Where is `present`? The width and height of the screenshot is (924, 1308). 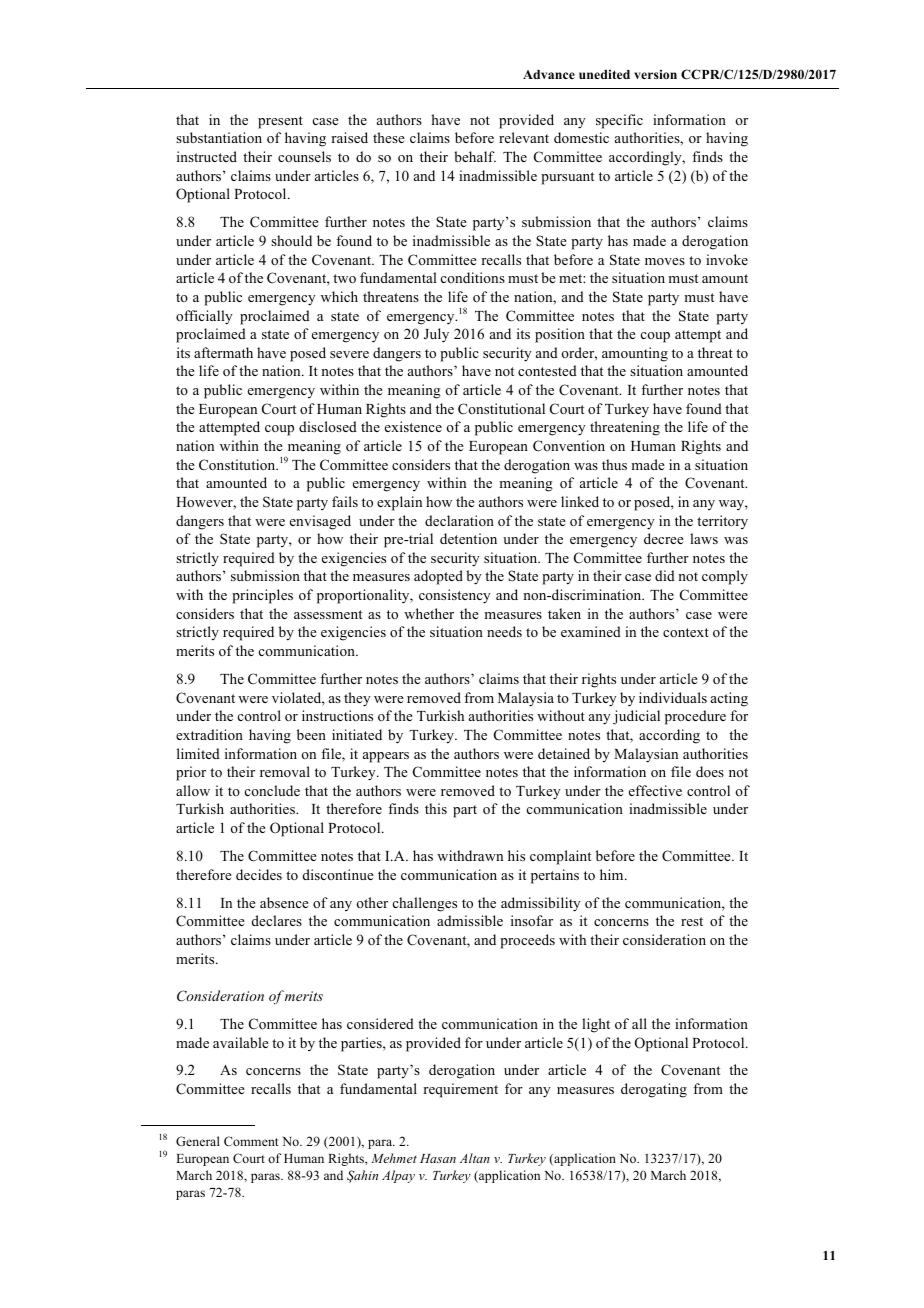 present is located at coordinates (280, 122).
